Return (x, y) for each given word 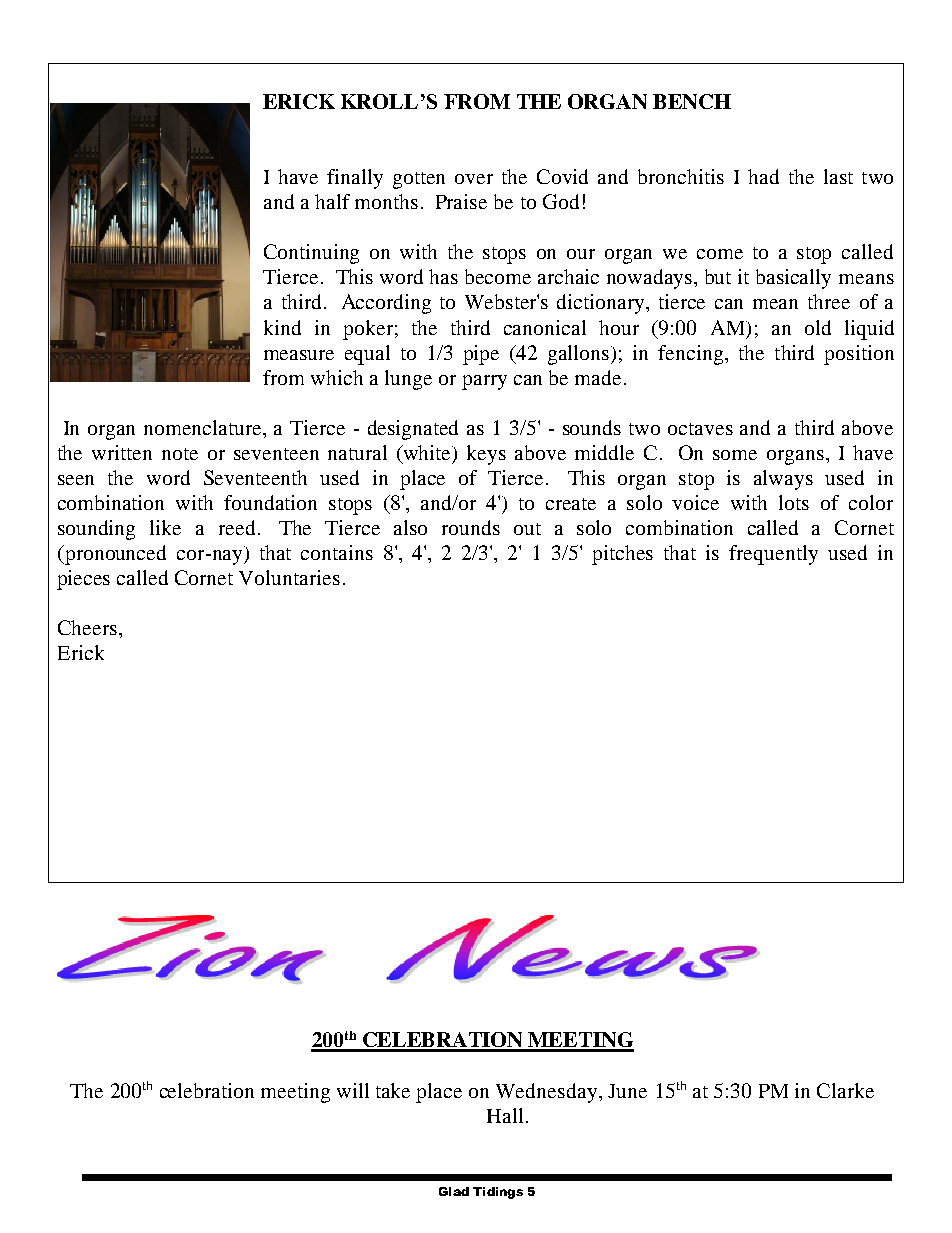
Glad (454, 1191)
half (332, 201)
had (763, 176)
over (474, 179)
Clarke (845, 1090)
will (353, 1090)
